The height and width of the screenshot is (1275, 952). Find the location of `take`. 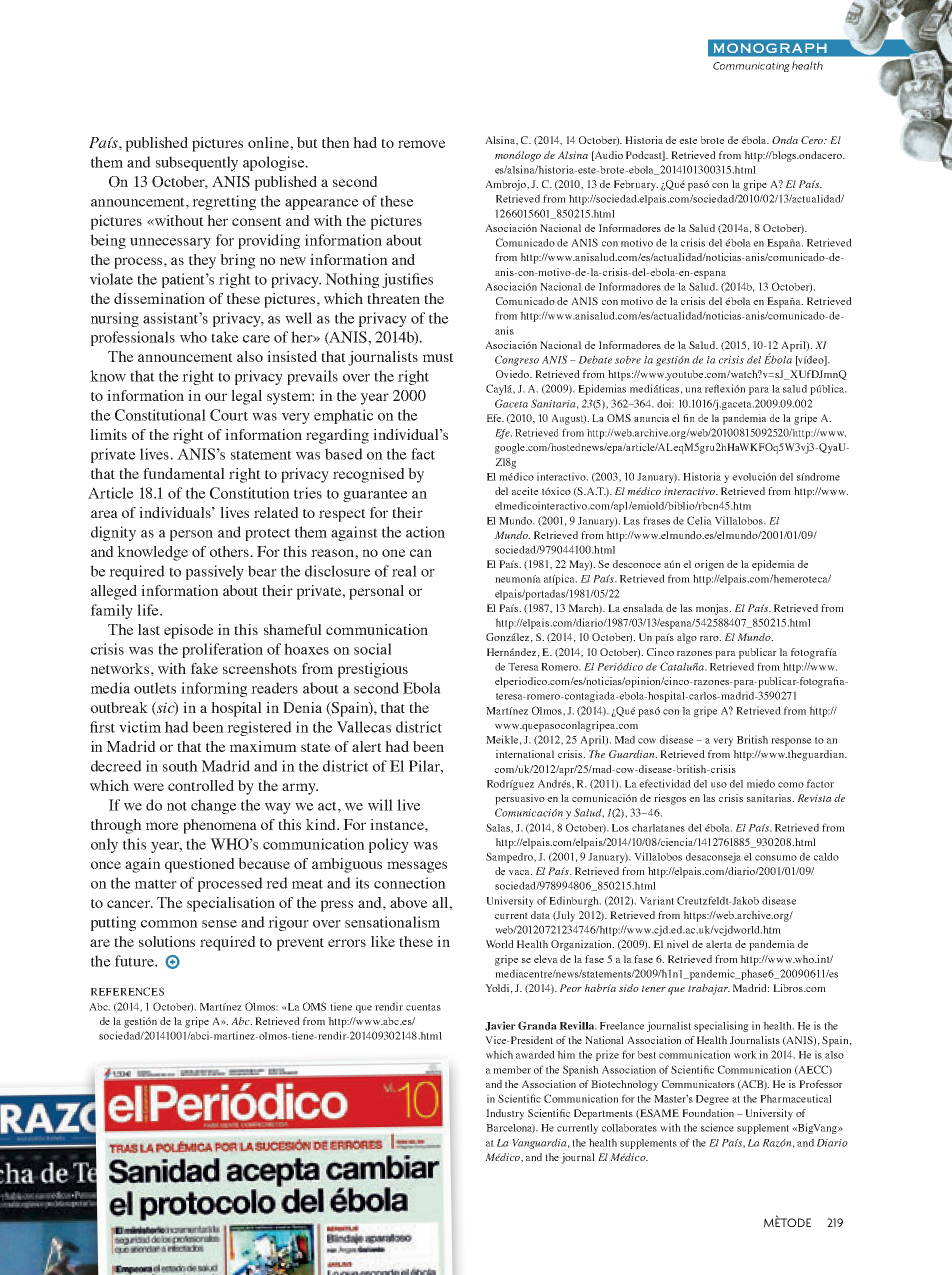

take is located at coordinates (225, 337).
